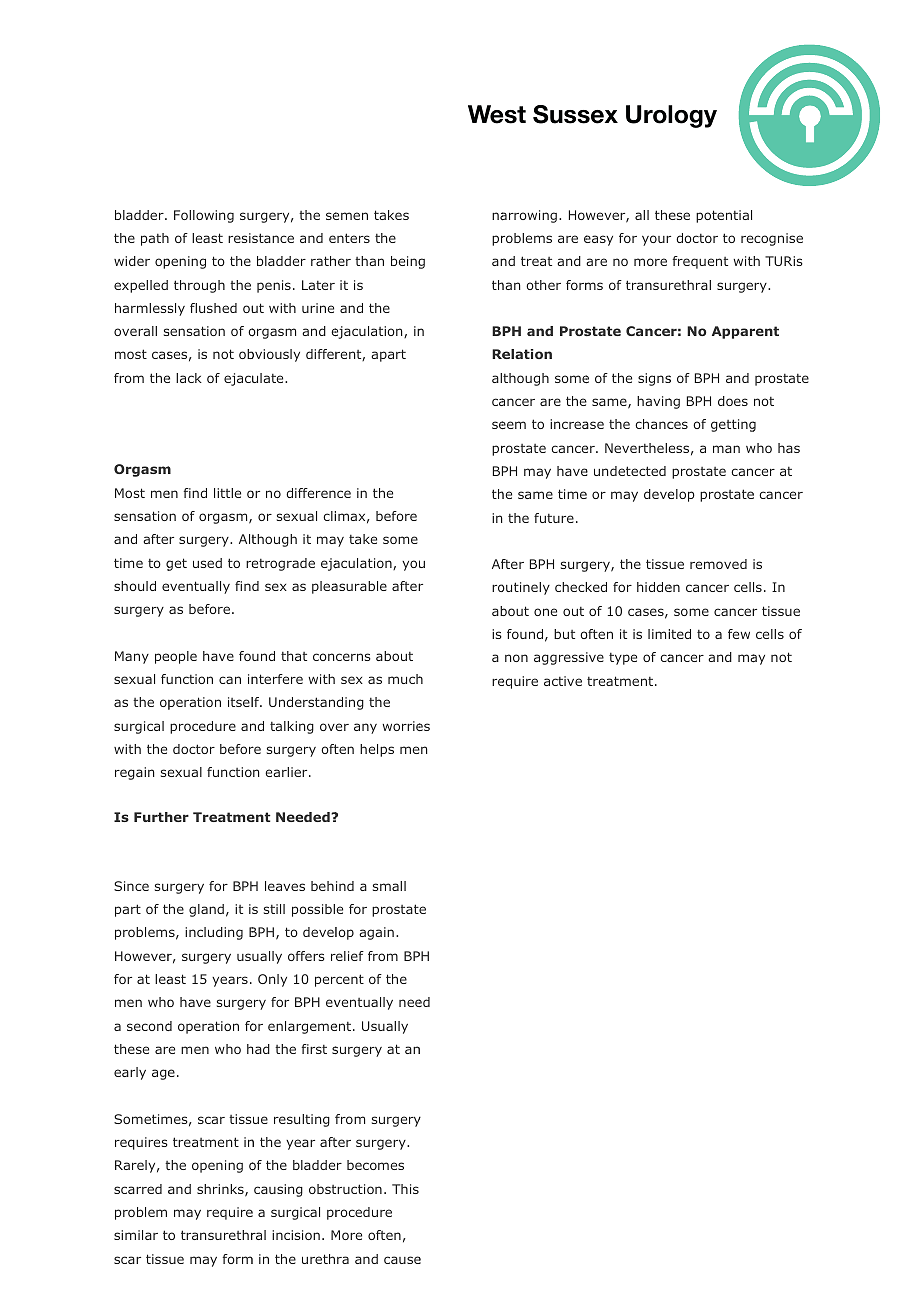  What do you see at coordinates (207, 238) in the screenshot?
I see `least` at bounding box center [207, 238].
